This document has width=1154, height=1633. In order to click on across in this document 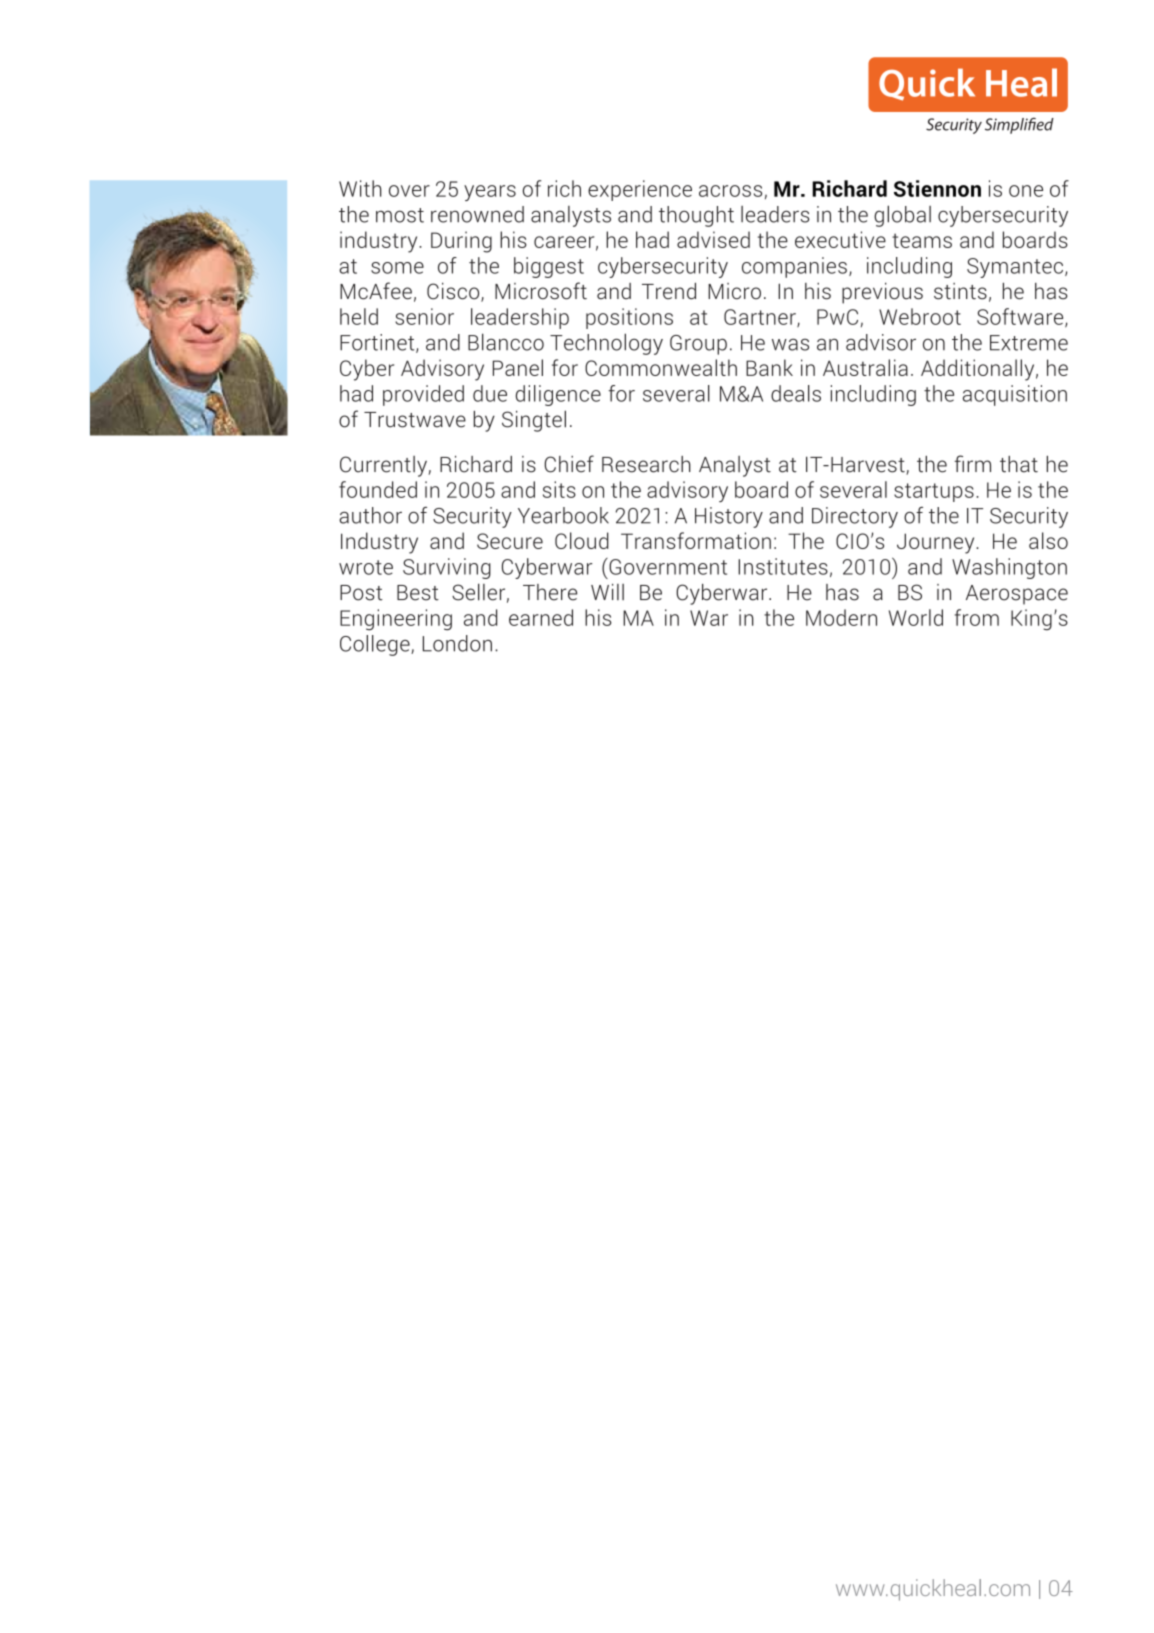, I will do `click(730, 191)`.
